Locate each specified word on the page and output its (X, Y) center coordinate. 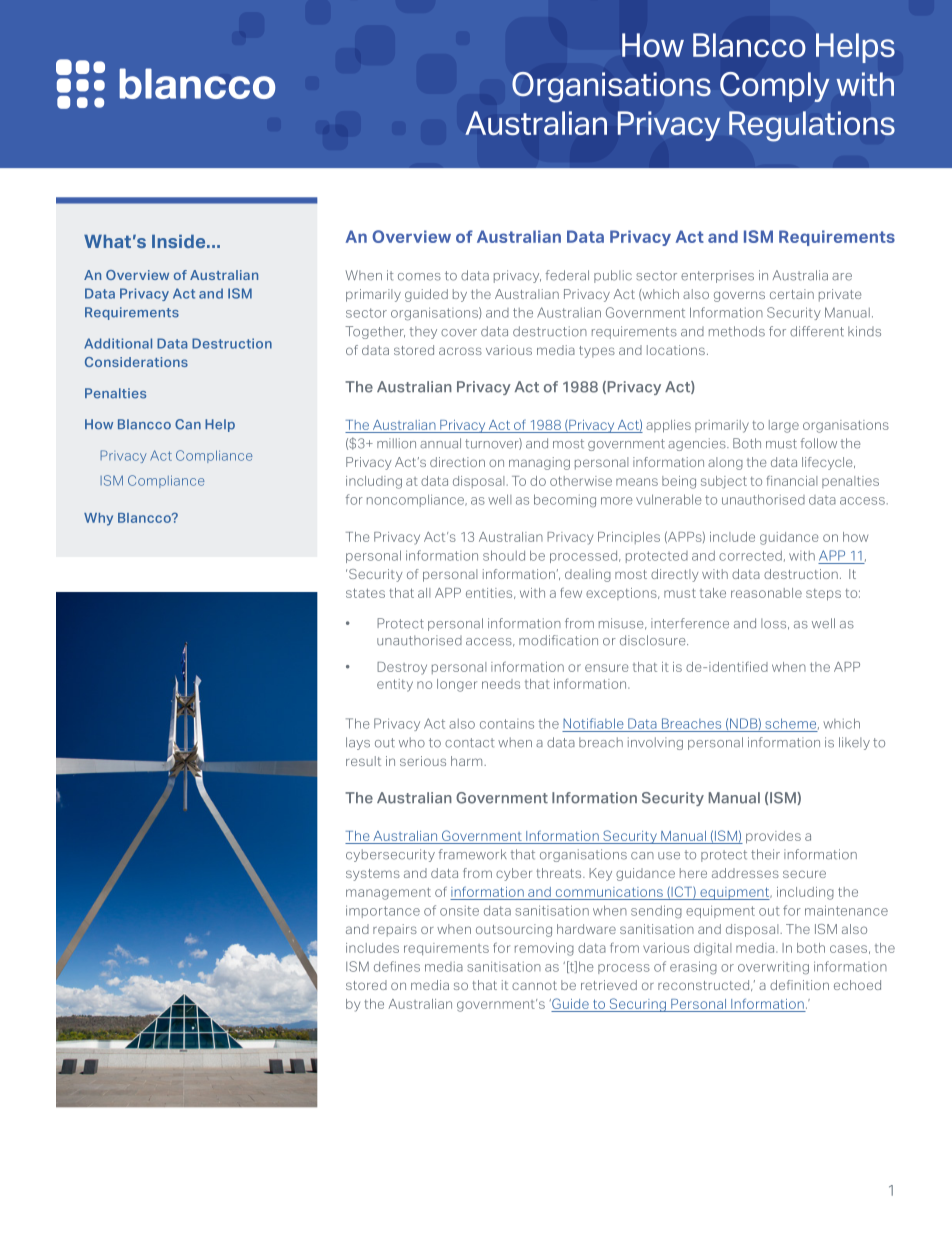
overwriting (773, 968)
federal (567, 275)
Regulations (812, 126)
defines (397, 966)
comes (419, 277)
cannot (534, 985)
